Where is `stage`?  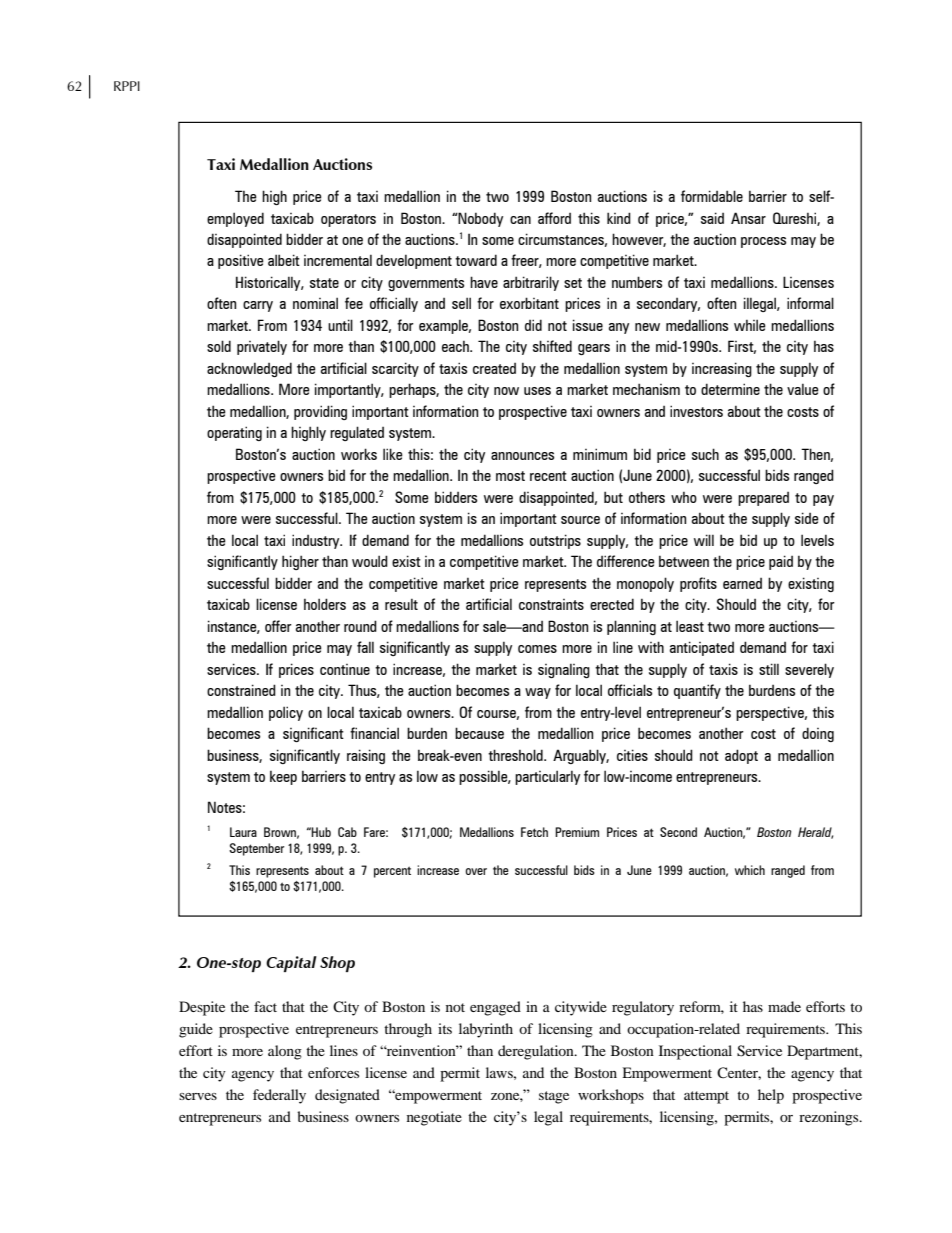
stage is located at coordinates (554, 1097).
